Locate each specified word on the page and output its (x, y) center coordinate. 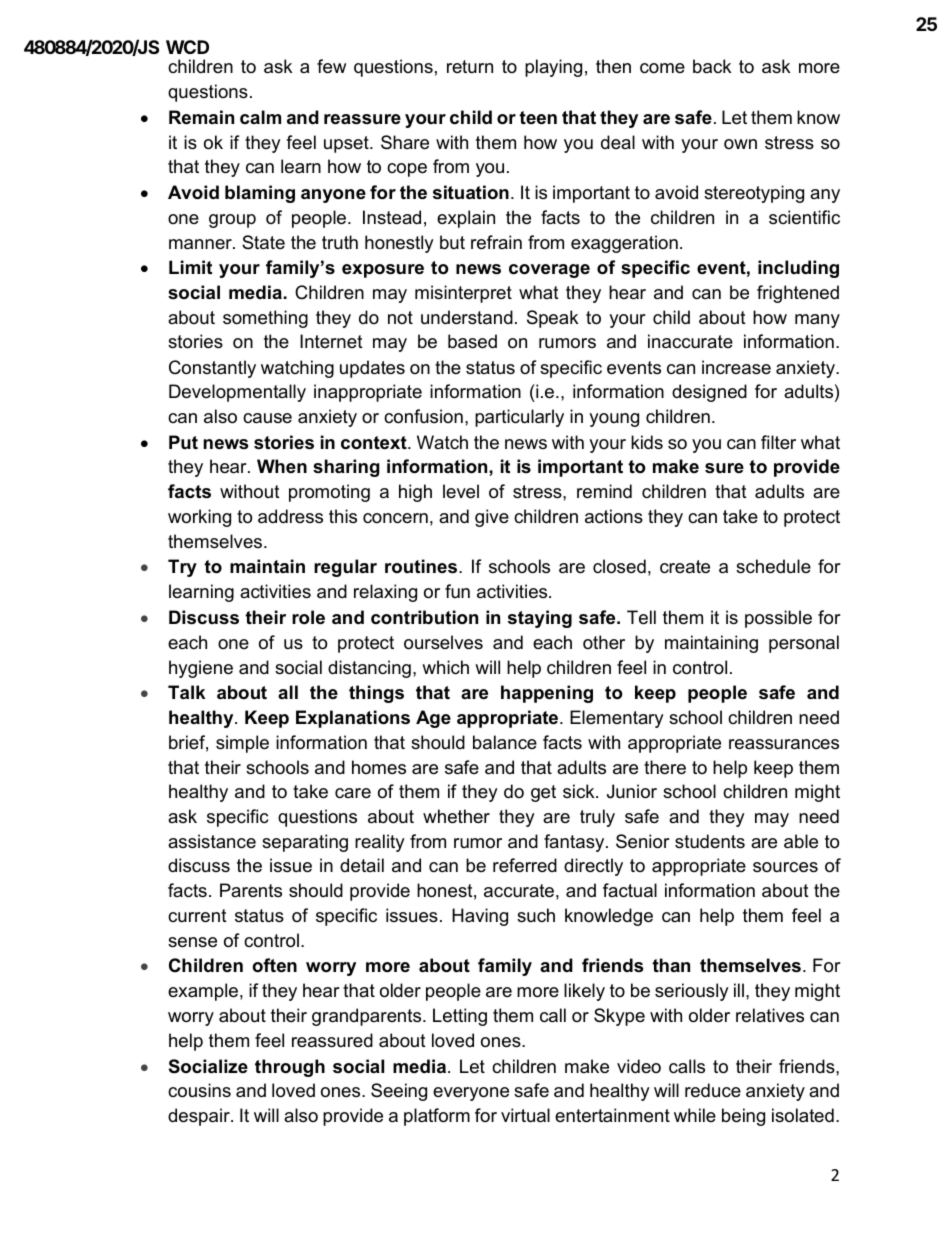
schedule (773, 566)
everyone (471, 1094)
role (308, 617)
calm (260, 117)
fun (457, 591)
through (290, 1068)
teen (538, 118)
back (712, 66)
